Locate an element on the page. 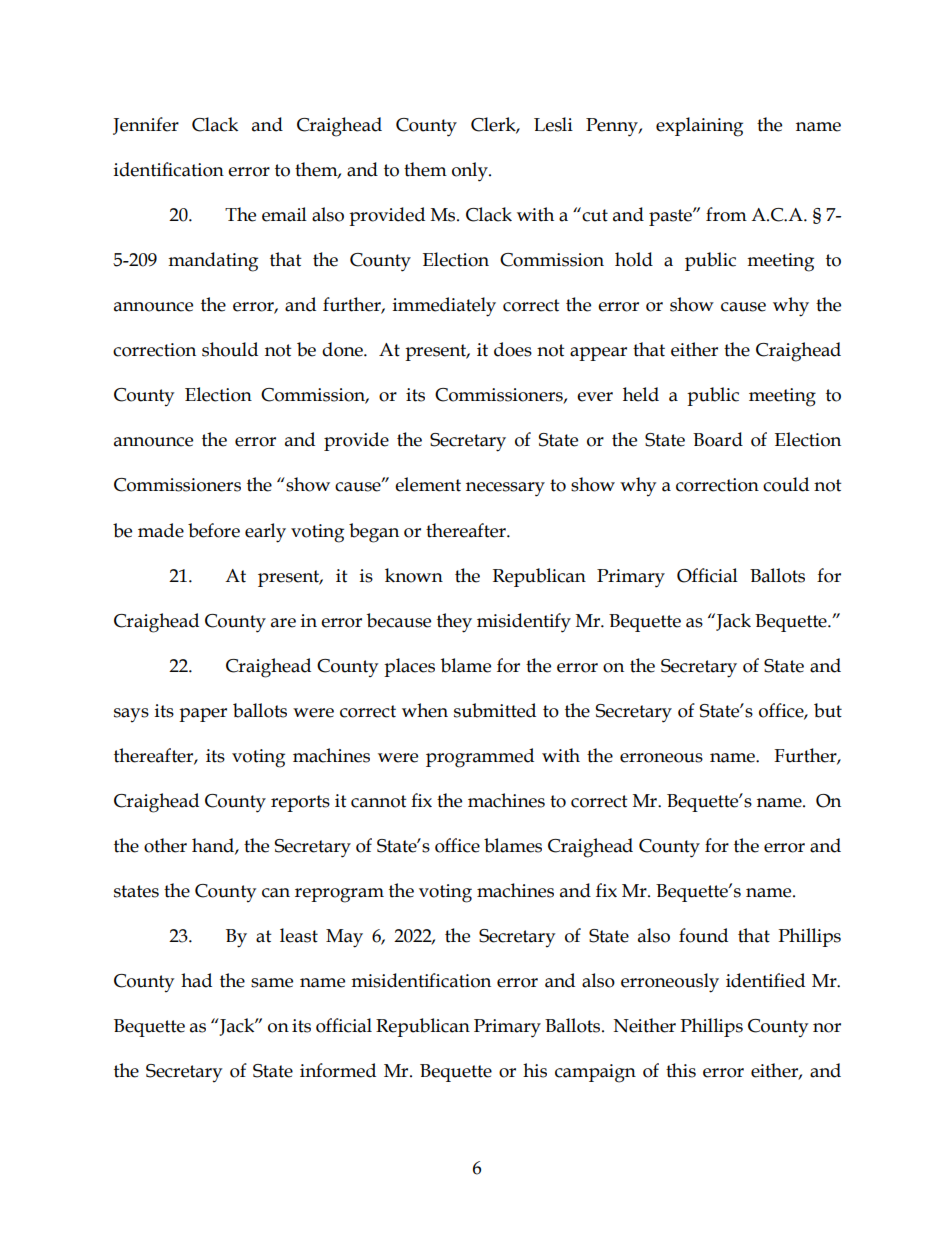 The image size is (952, 1233). Board is located at coordinates (718, 439).
